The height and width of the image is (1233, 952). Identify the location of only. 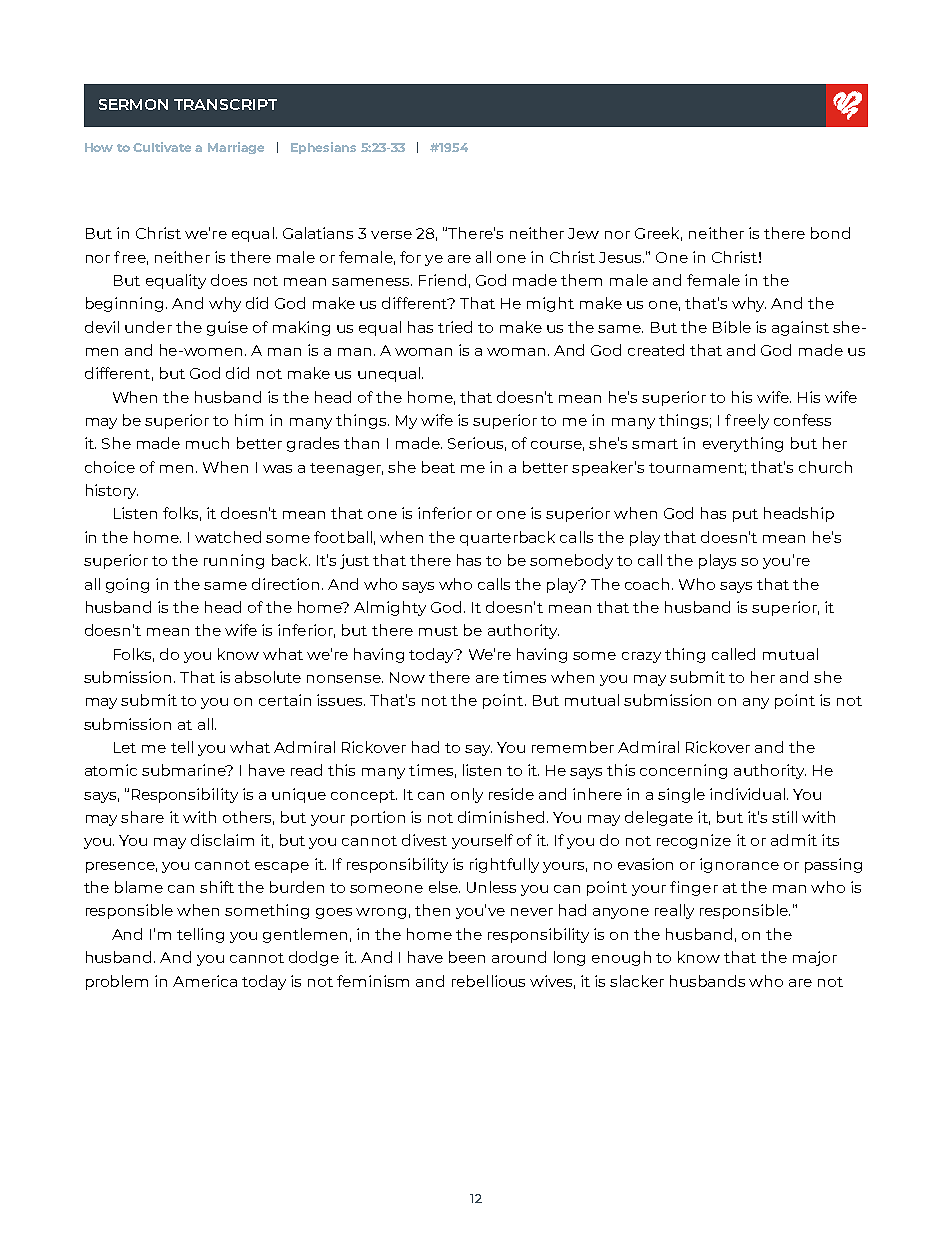
(467, 795).
